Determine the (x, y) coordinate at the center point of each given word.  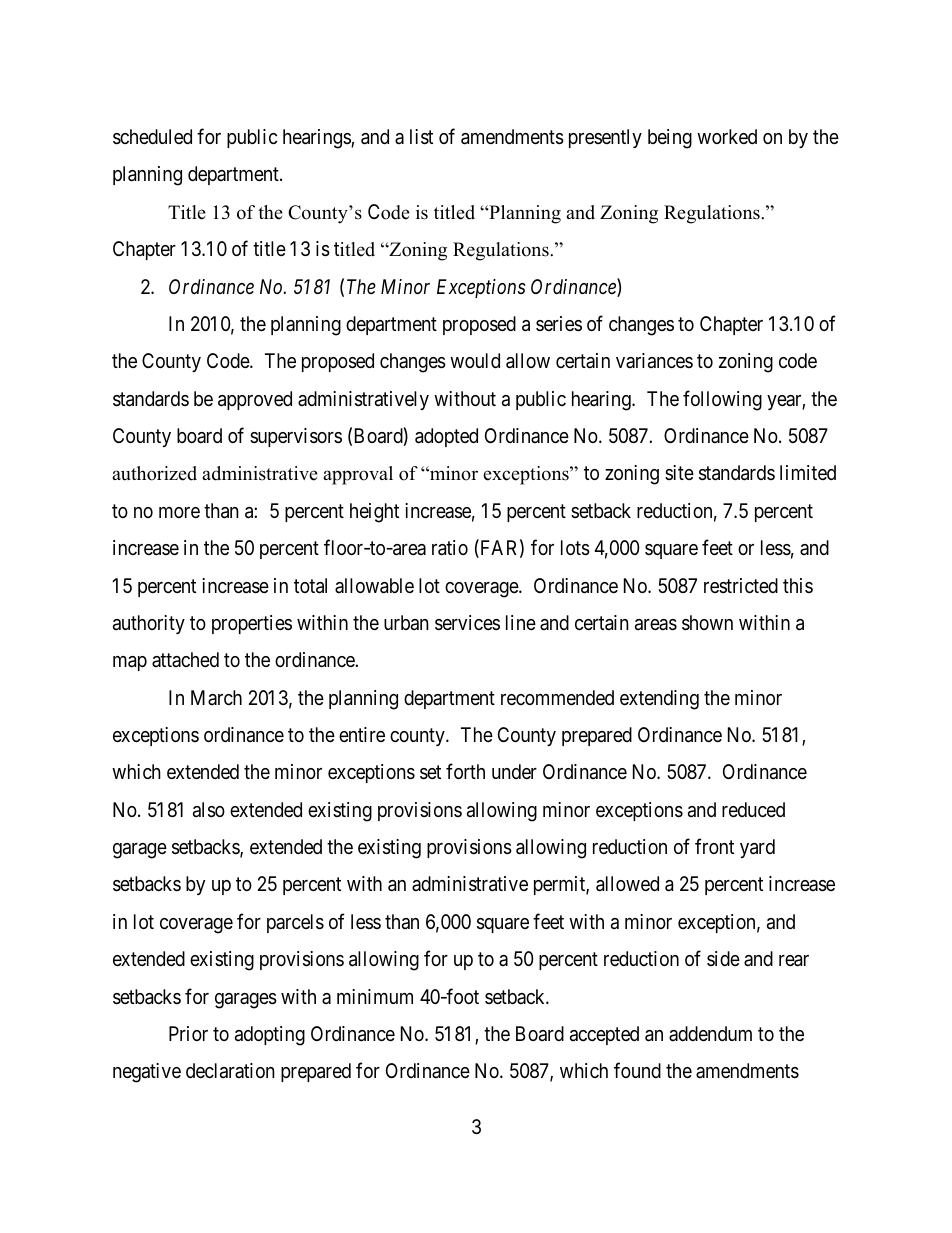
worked (727, 136)
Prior (188, 1033)
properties (252, 624)
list (421, 137)
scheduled (152, 137)
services (467, 623)
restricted (741, 585)
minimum (375, 996)
